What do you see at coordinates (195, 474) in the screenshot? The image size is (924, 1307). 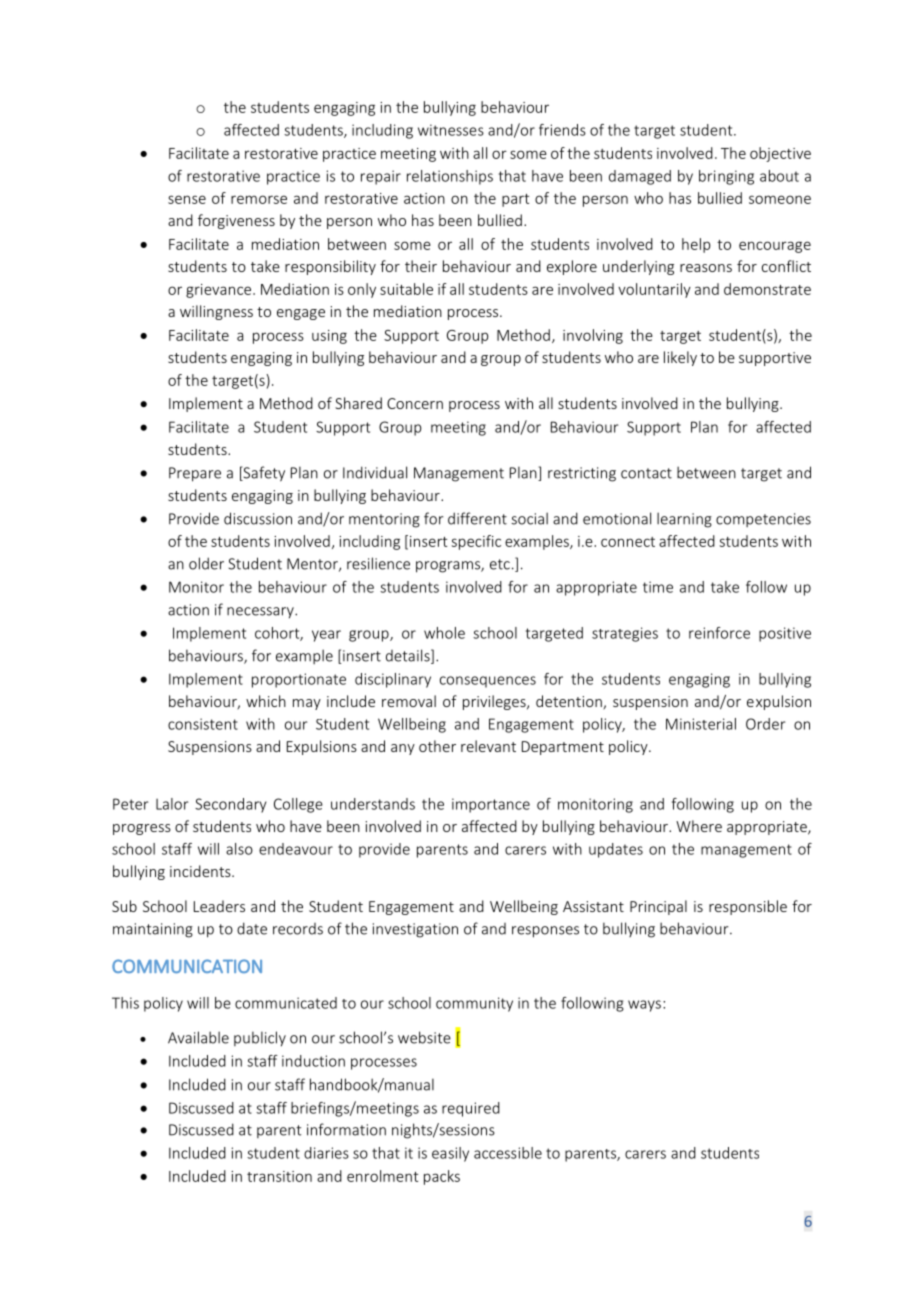 I see `Prepare` at bounding box center [195, 474].
